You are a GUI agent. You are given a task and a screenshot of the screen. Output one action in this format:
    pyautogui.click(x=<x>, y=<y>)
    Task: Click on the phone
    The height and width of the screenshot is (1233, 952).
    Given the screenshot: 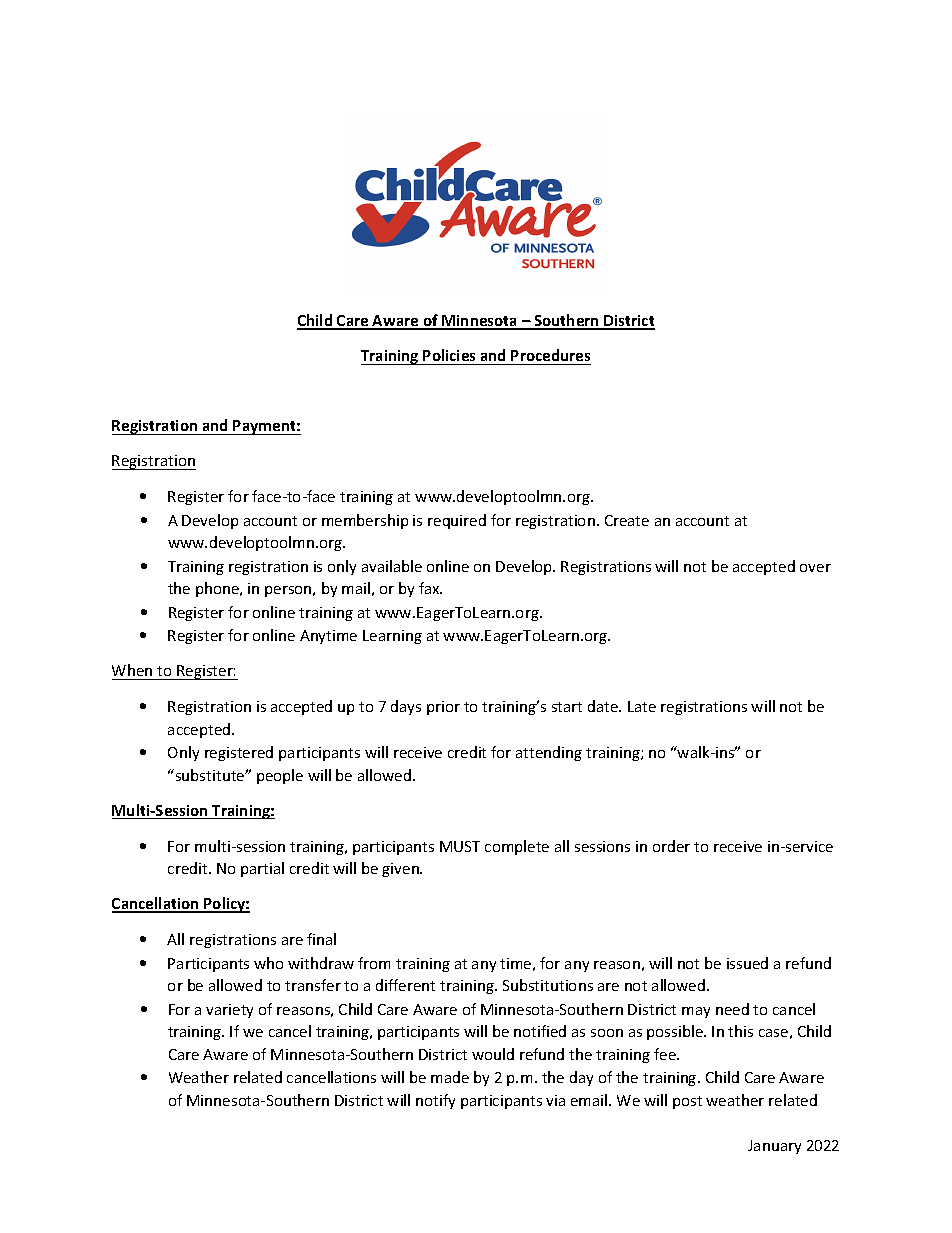 What is the action you would take?
    pyautogui.click(x=218, y=589)
